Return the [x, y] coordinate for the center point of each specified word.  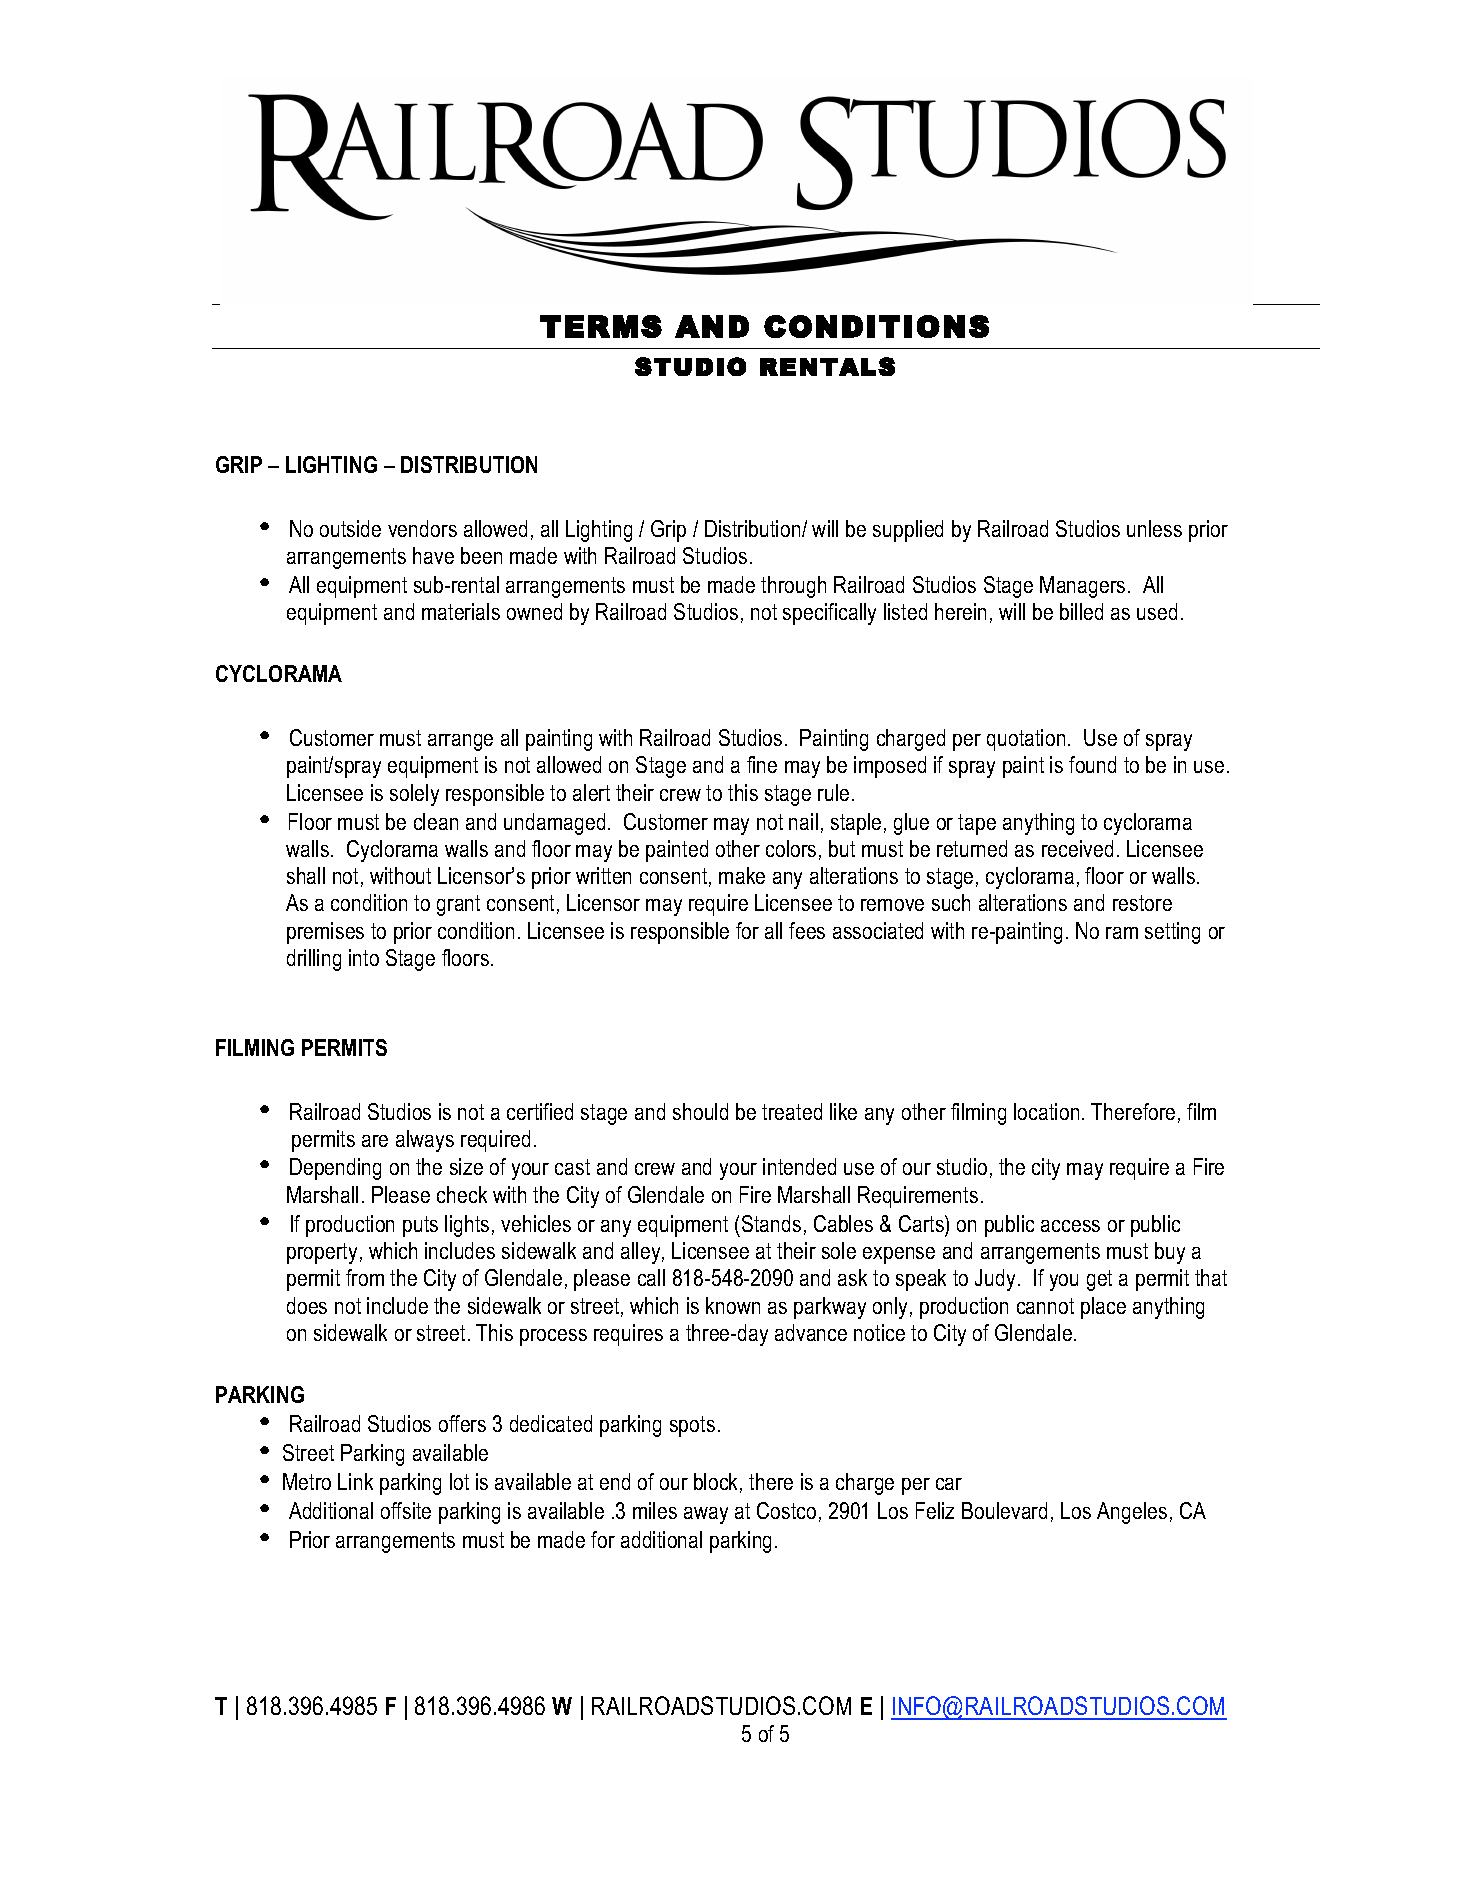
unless [1154, 528]
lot [459, 1481]
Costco [786, 1510]
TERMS [601, 326]
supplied [908, 531]
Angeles [1132, 1513]
